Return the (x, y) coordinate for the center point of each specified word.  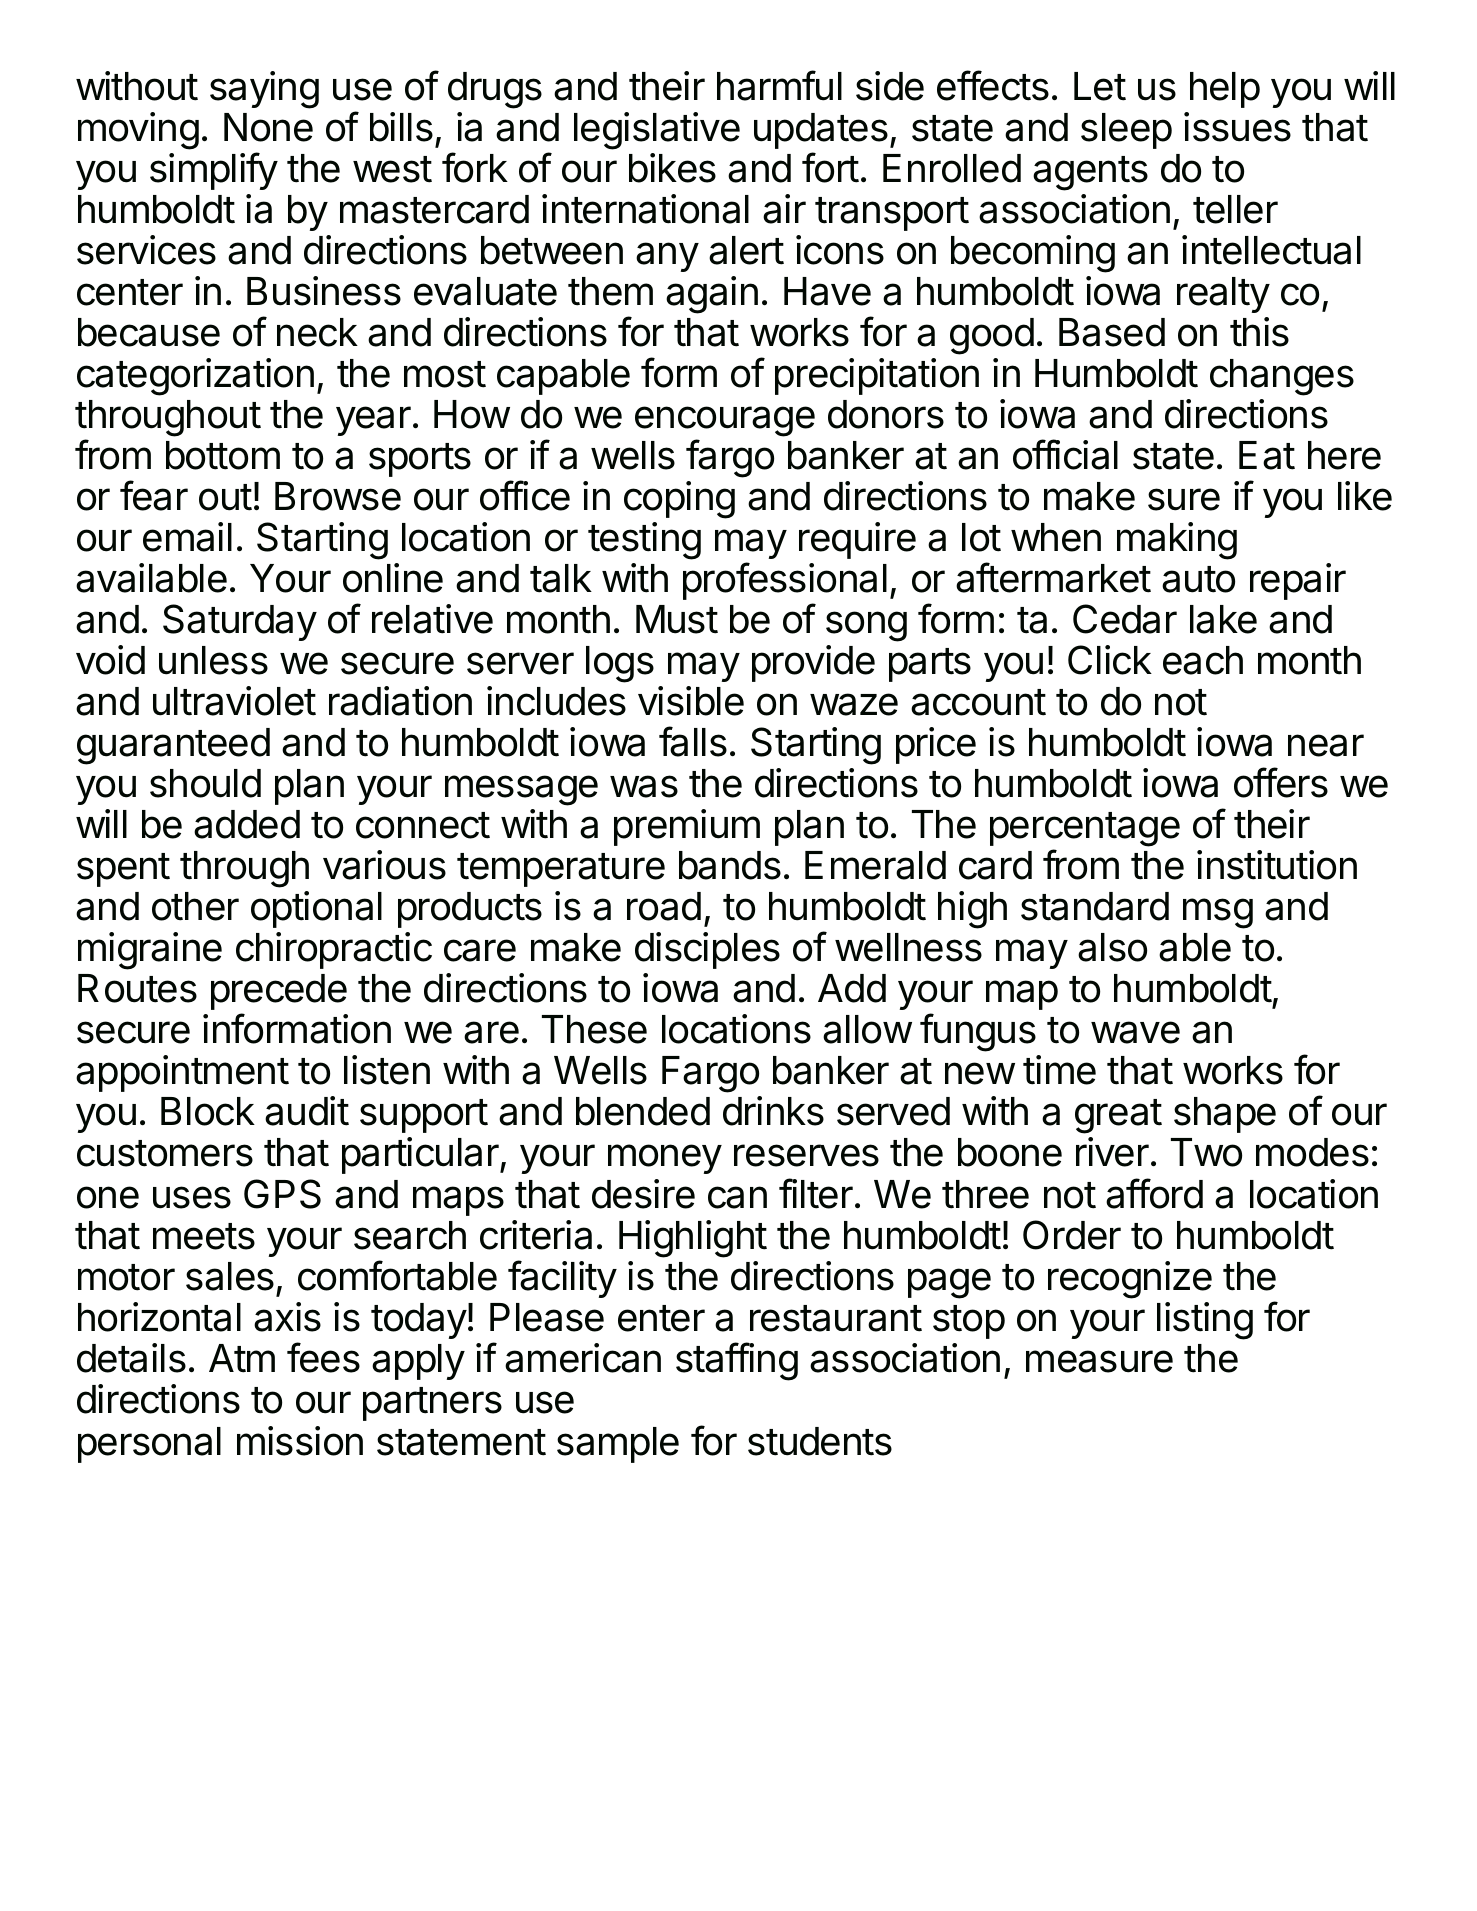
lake (1223, 619)
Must (677, 619)
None (268, 127)
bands (730, 865)
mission (300, 1441)
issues (1237, 127)
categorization (195, 377)
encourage (725, 423)
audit (307, 1111)
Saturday (240, 622)
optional (316, 909)
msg (1218, 913)
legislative (657, 131)
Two (1206, 1152)
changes (1282, 377)
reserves (806, 1155)
